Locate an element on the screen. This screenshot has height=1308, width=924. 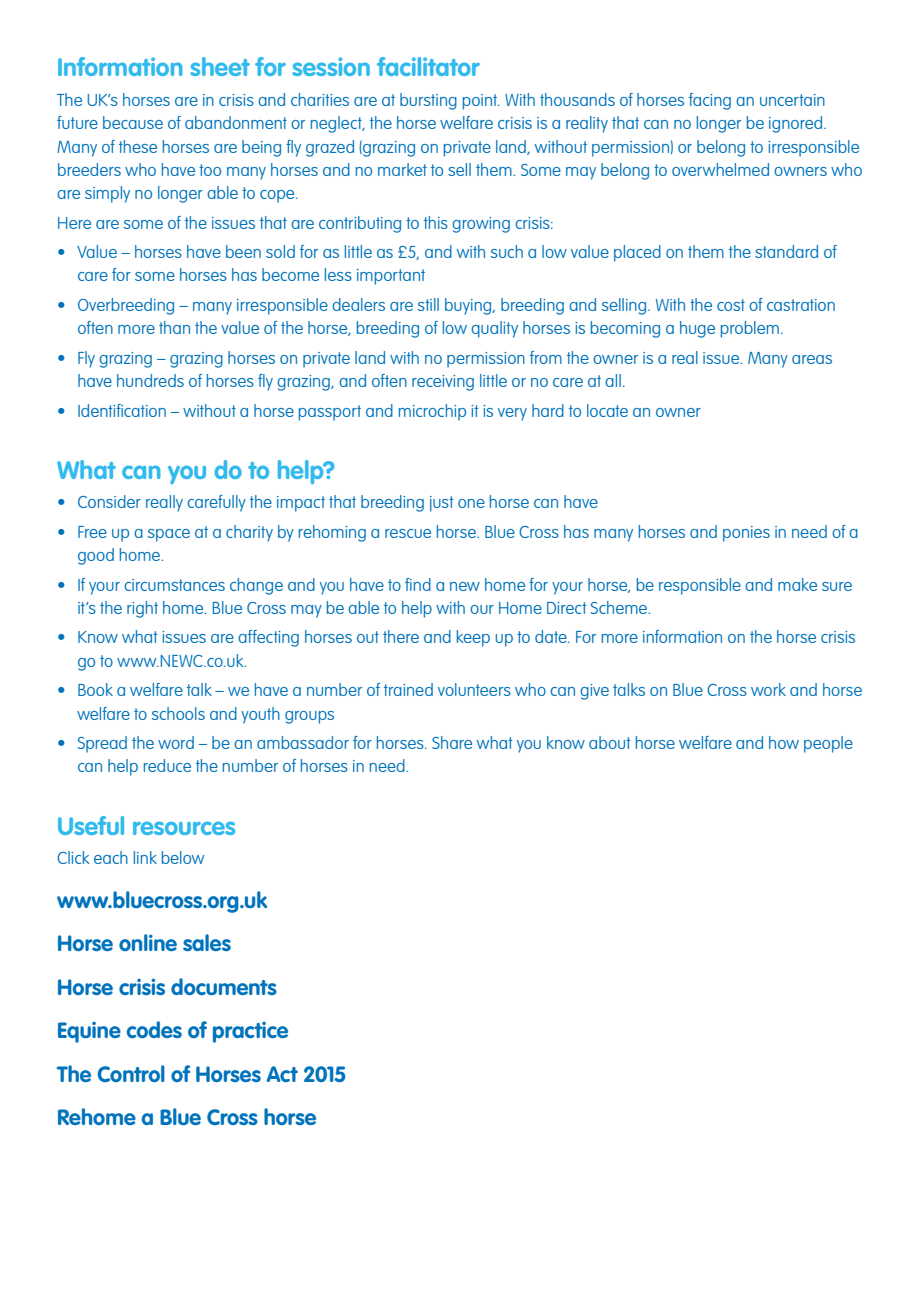
quality is located at coordinates (494, 329).
